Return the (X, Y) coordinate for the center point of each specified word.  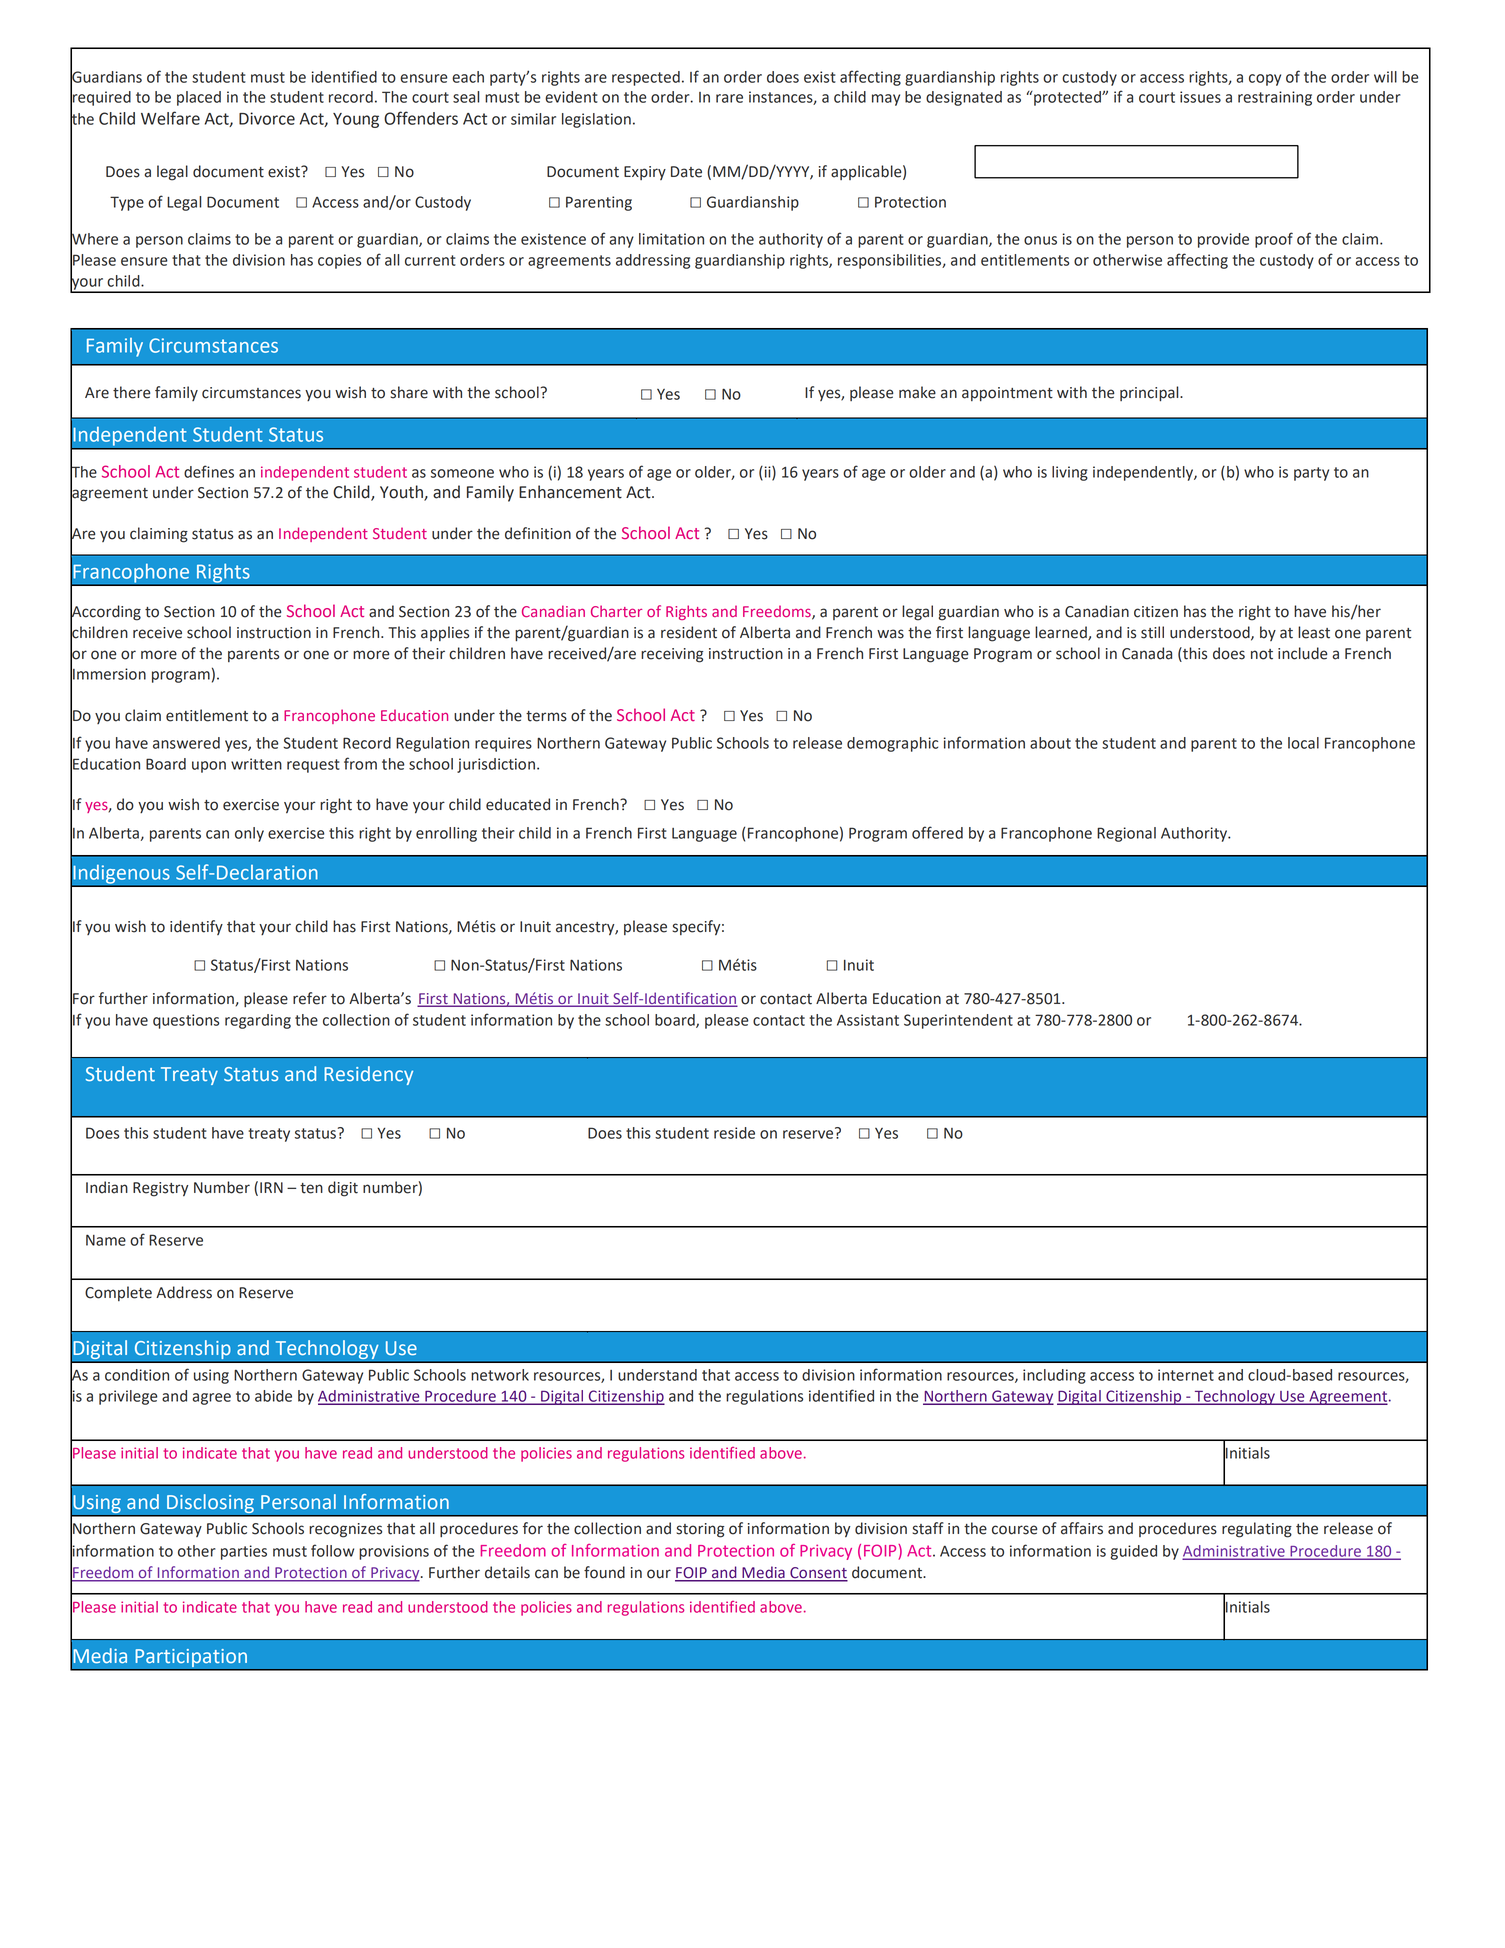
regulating (1257, 1530)
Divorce (267, 118)
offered (937, 832)
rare (729, 98)
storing (700, 1530)
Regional (1126, 834)
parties (244, 1552)
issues (1200, 97)
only (249, 834)
